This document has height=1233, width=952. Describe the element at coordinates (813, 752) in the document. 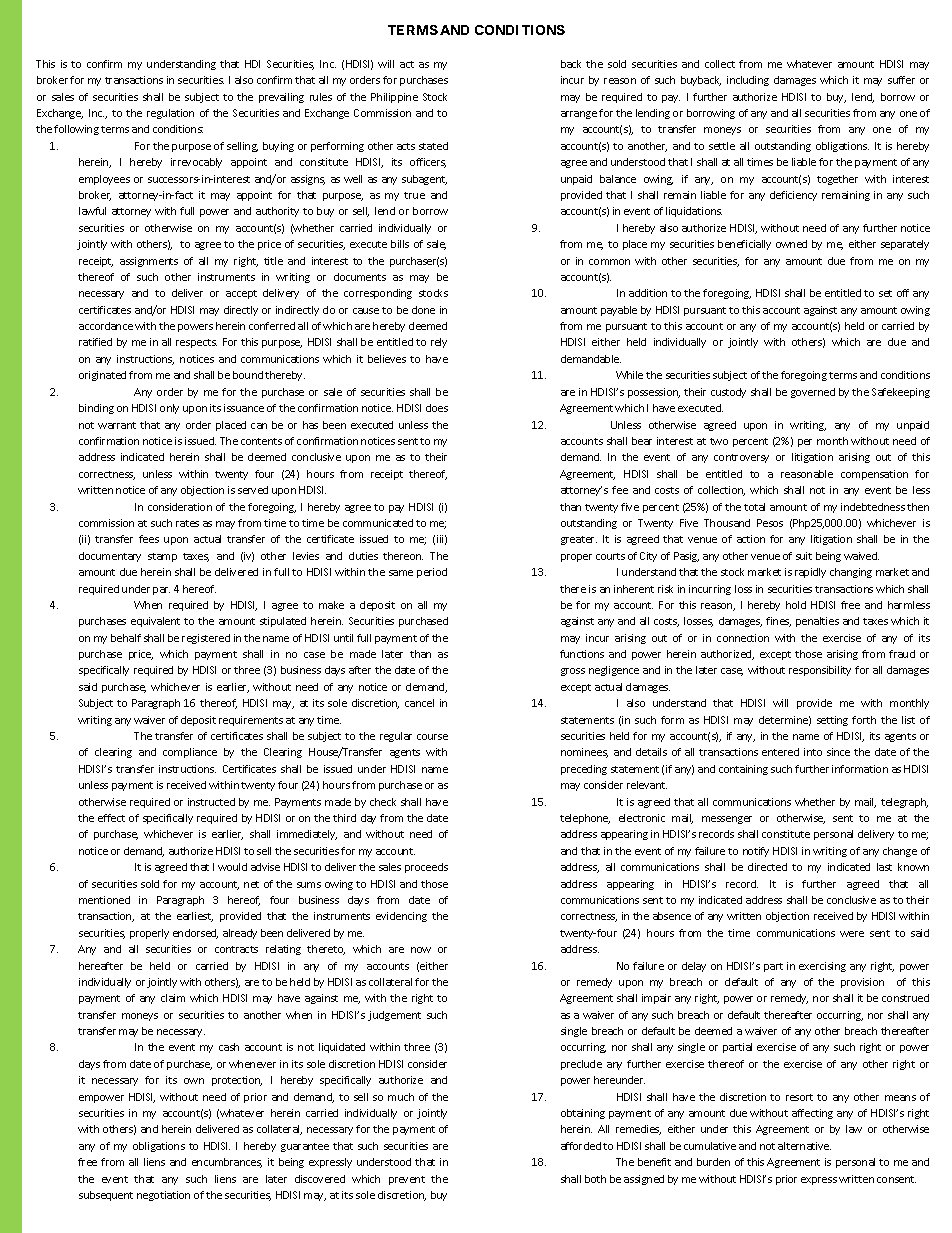

I see `into` at that location.
